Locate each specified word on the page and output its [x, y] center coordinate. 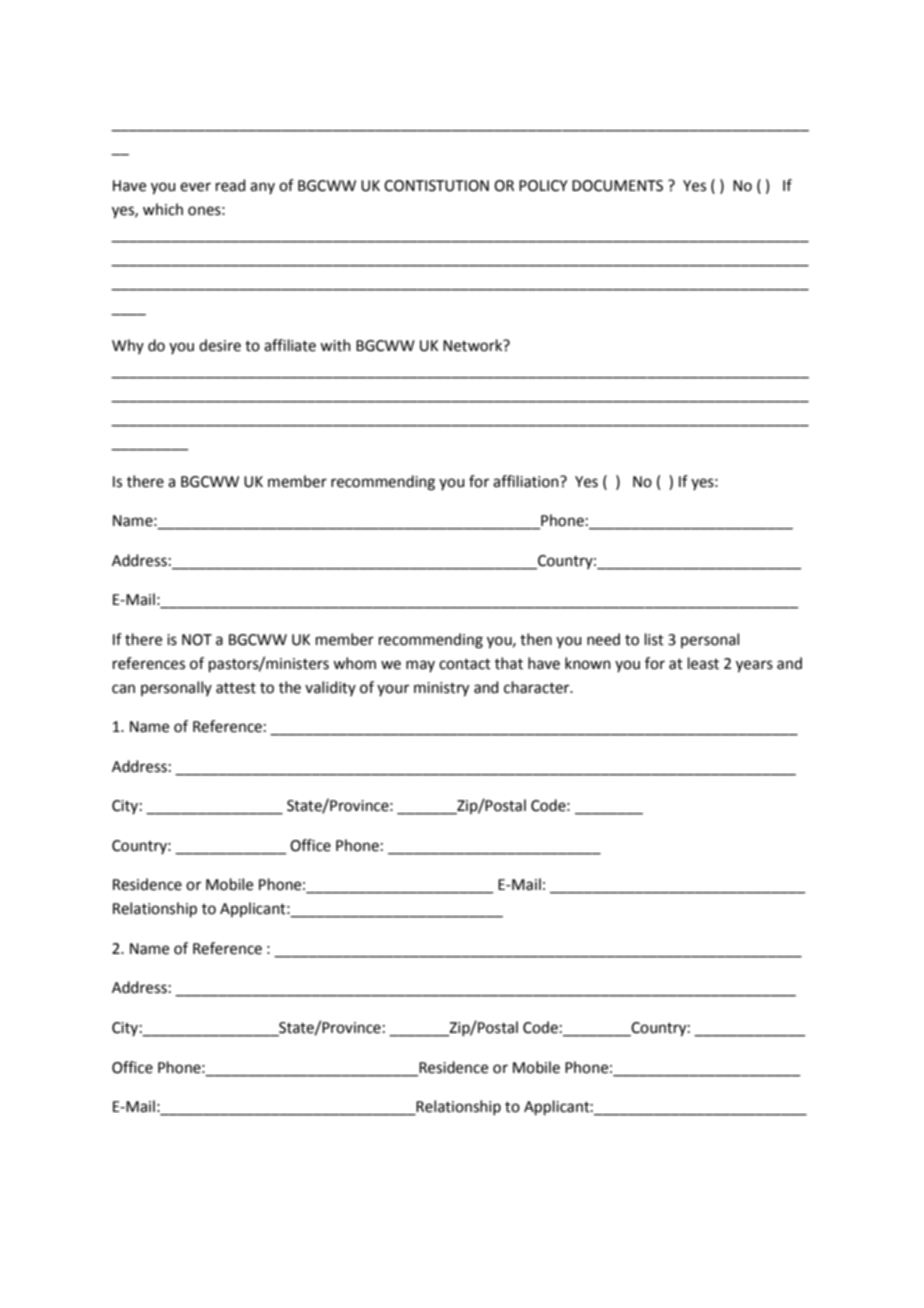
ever [195, 187]
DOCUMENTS [617, 186]
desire [220, 345]
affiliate [290, 345]
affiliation [527, 481]
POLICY [543, 186]
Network [474, 345]
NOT [197, 640]
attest [236, 688]
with [335, 345]
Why [128, 346]
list [654, 639]
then [536, 639]
